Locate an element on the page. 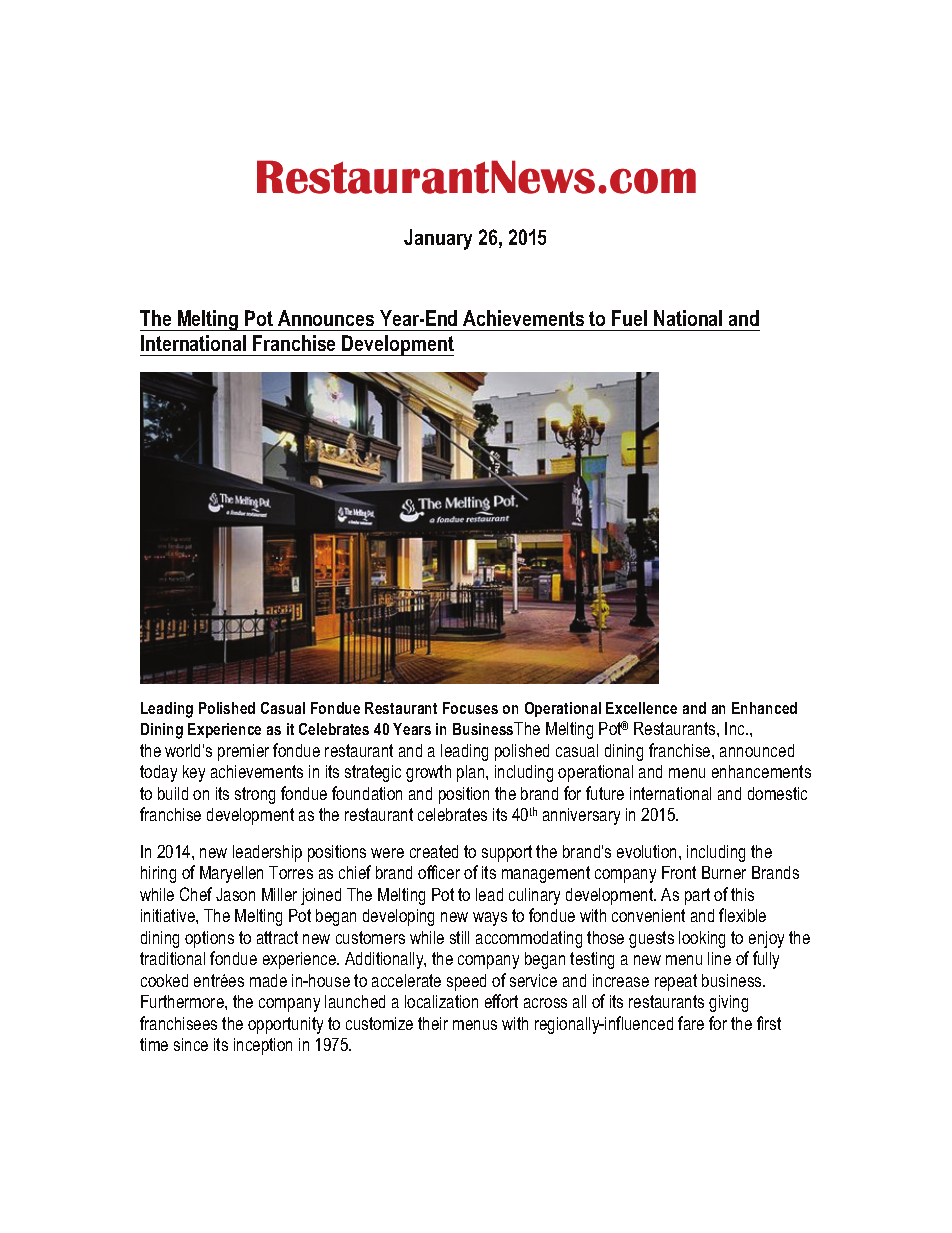 The height and width of the page is (1233, 952). Announces is located at coordinates (326, 318).
